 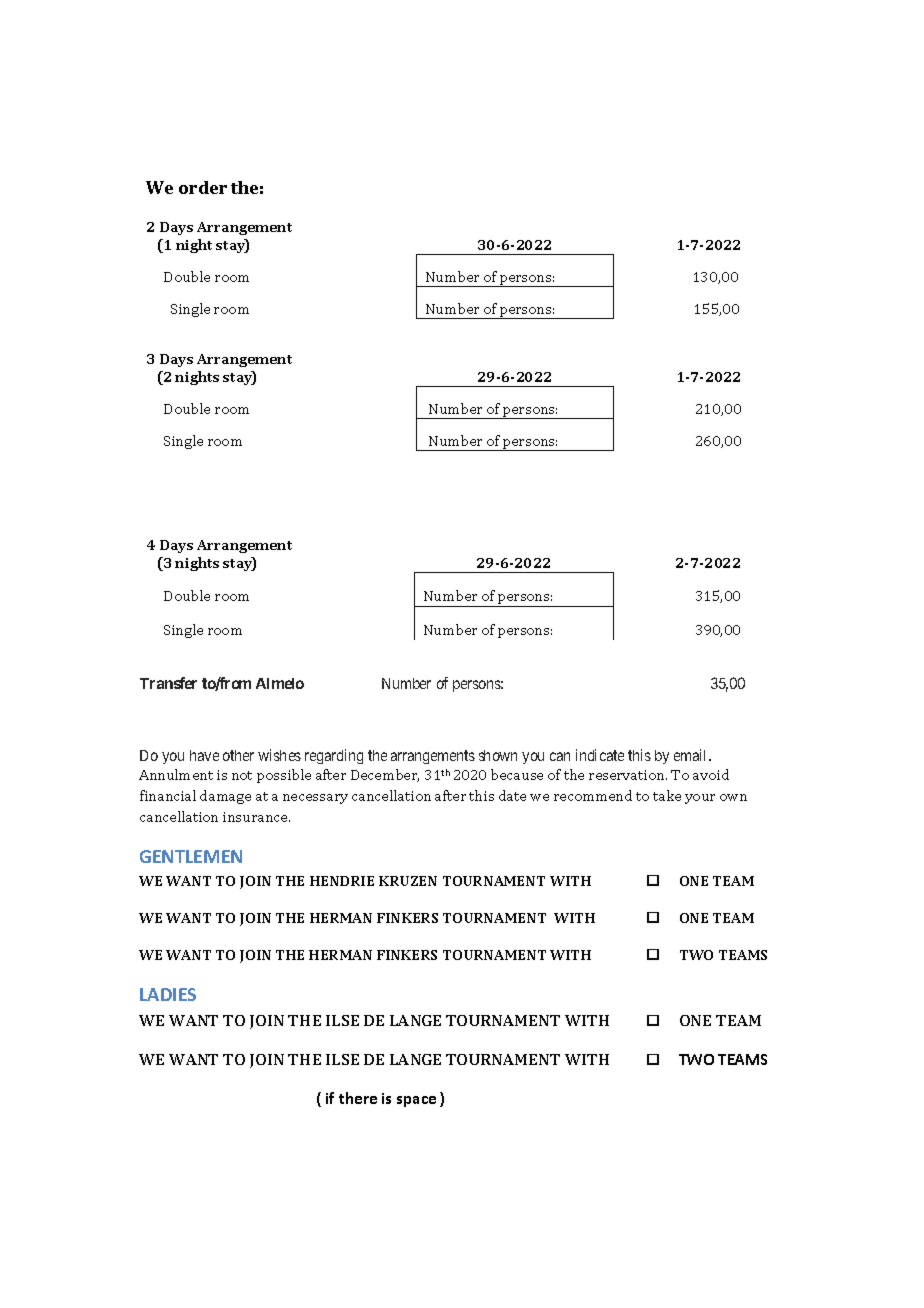 What do you see at coordinates (385, 775) in the page?
I see `December` at bounding box center [385, 775].
